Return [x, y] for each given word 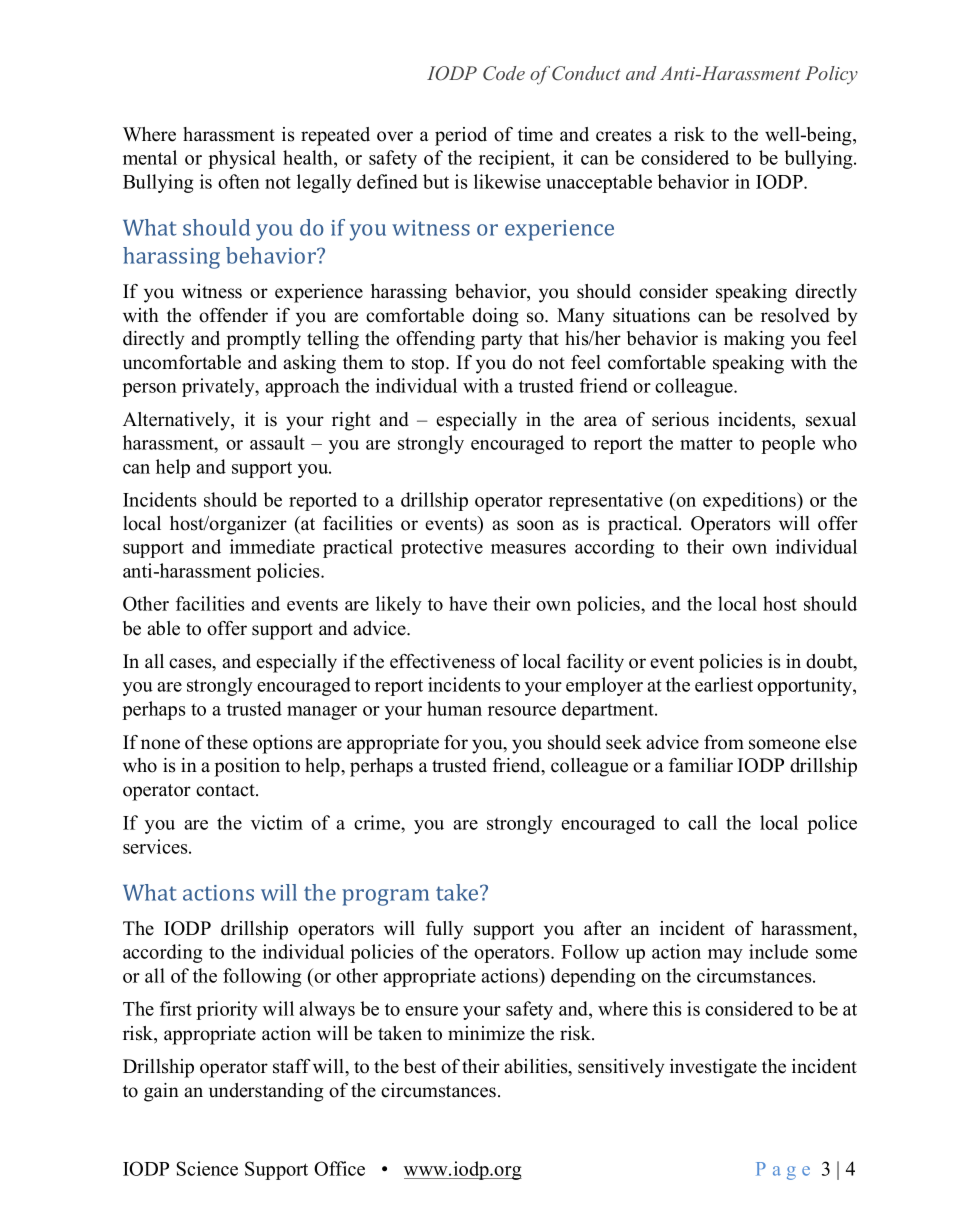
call [702, 822]
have [468, 603]
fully [444, 930]
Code [504, 73]
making [754, 340]
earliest [724, 684]
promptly [263, 340]
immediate [272, 546]
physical [242, 159]
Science [207, 1168]
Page [783, 1171]
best [420, 1066]
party [501, 341]
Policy [831, 75]
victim [277, 822]
